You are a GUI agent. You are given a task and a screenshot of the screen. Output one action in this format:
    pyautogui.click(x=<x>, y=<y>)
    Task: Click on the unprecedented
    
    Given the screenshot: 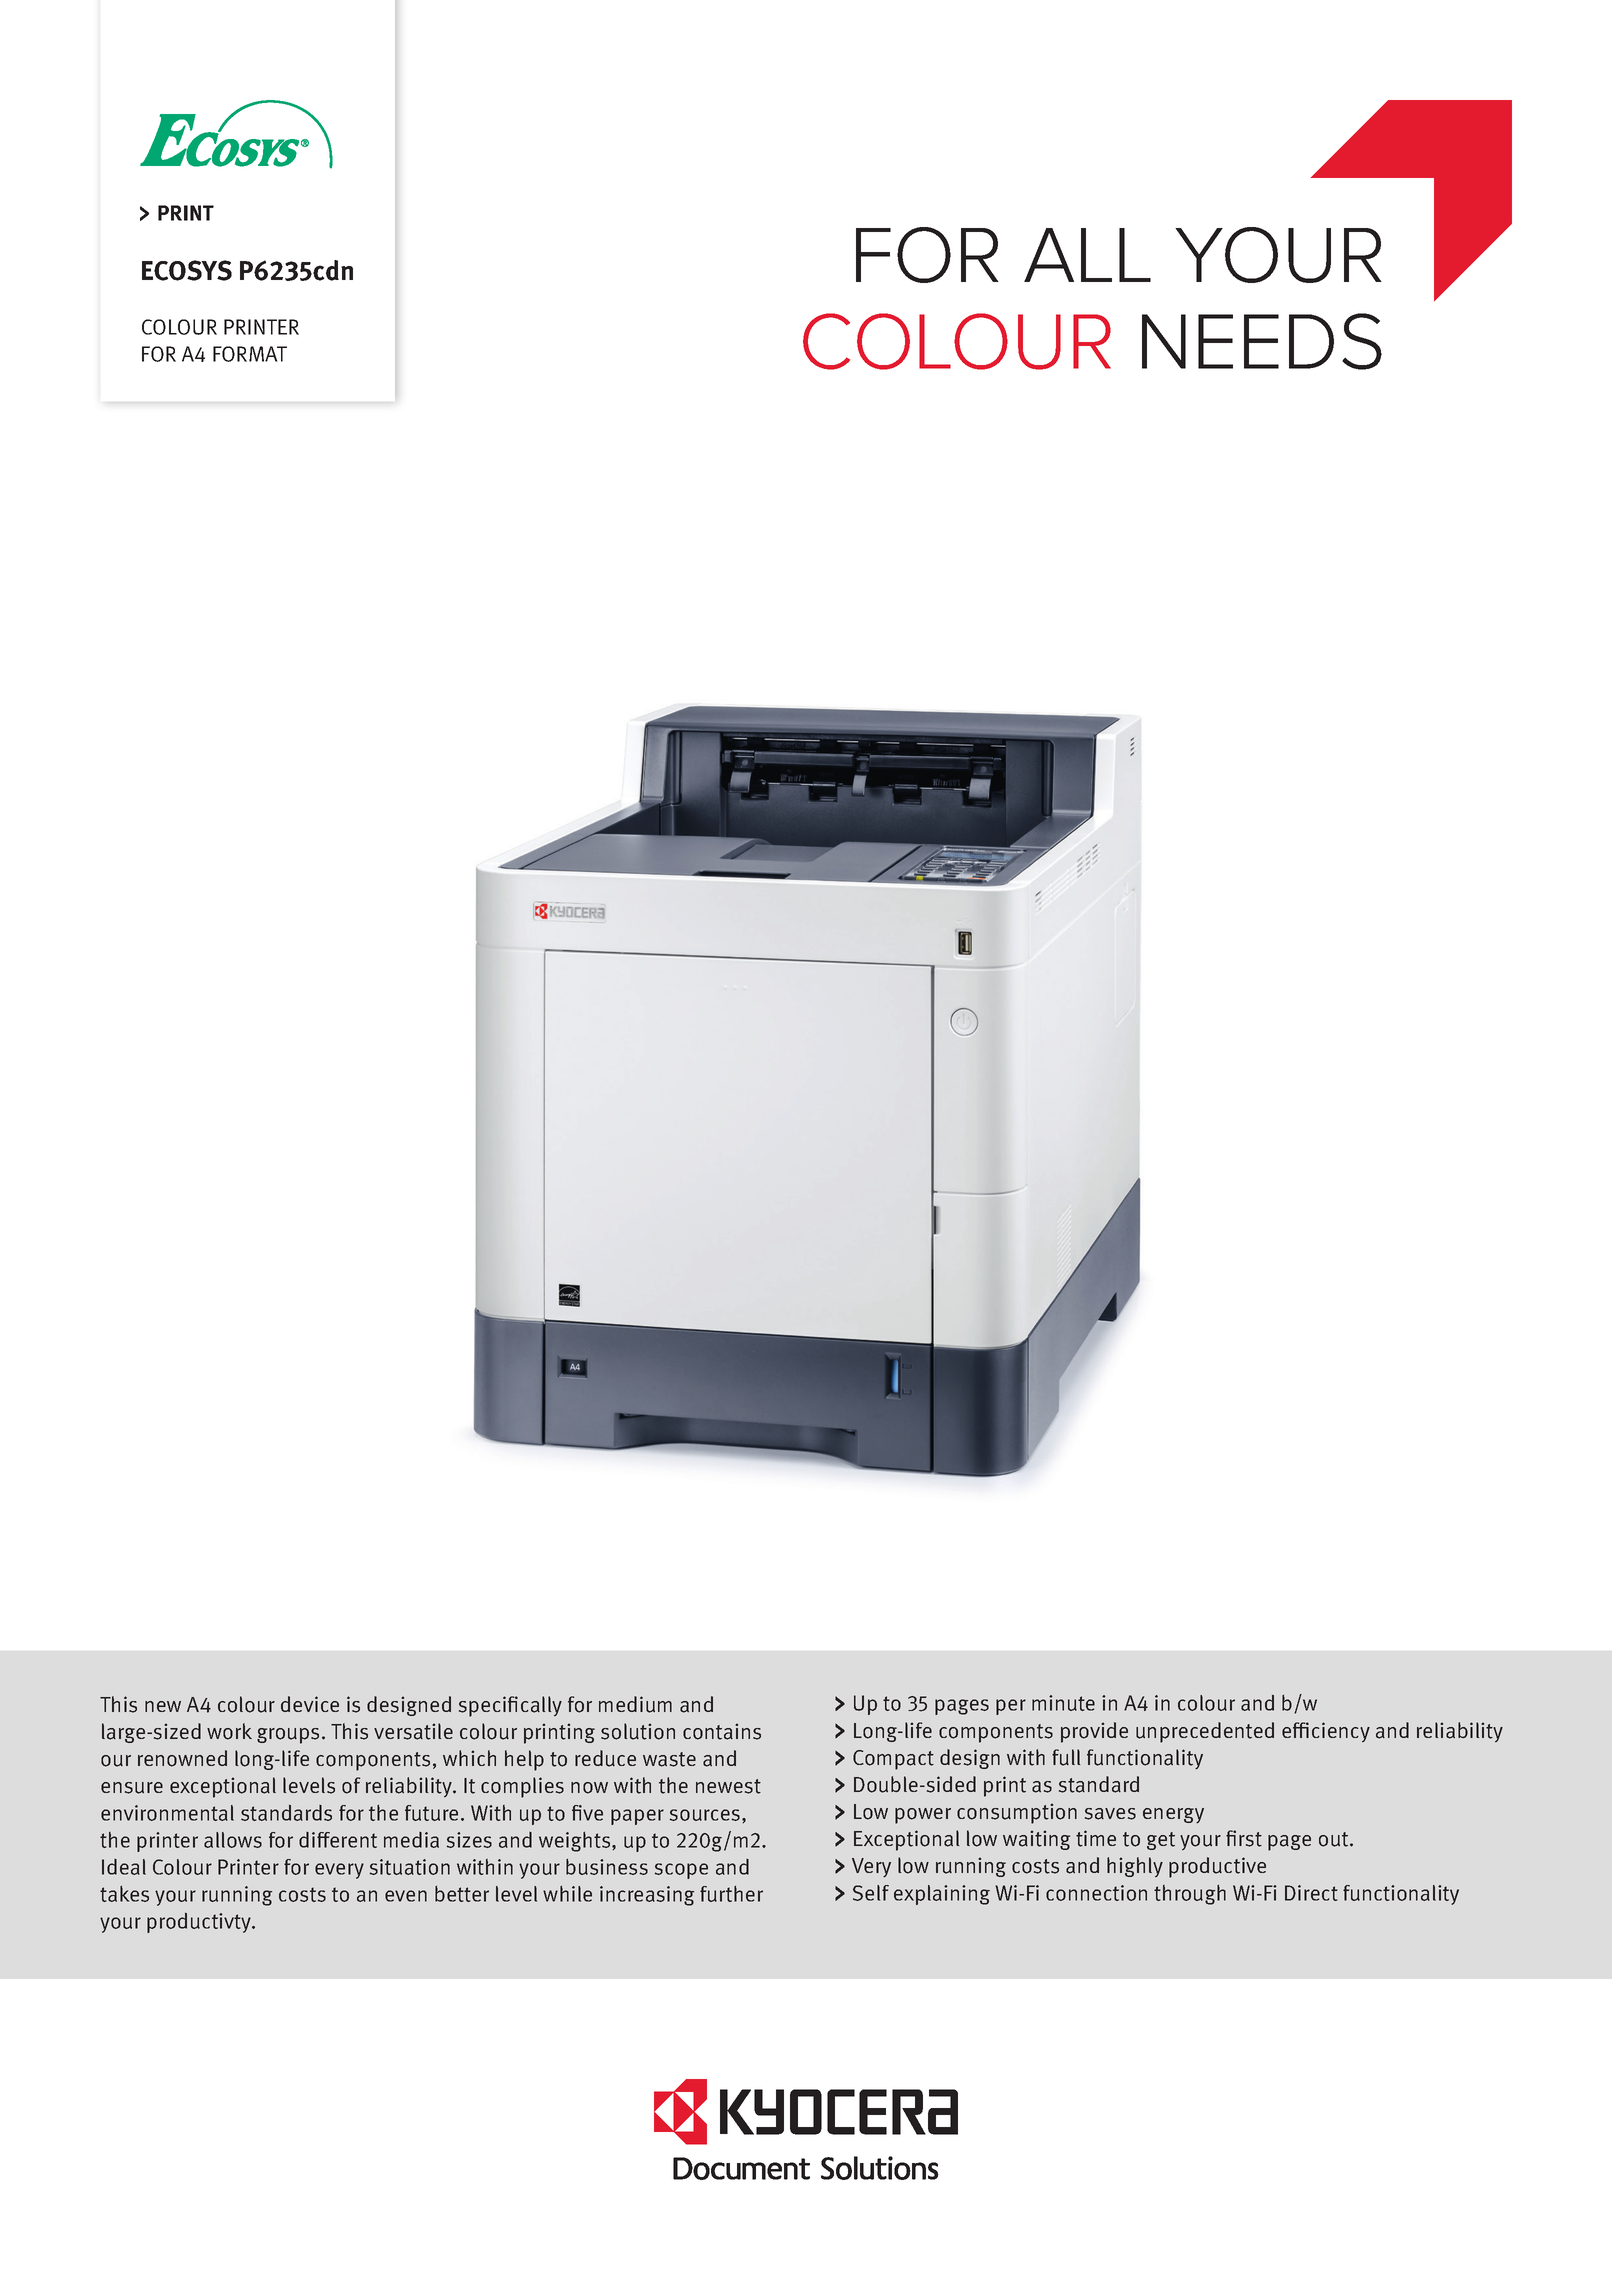 What is the action you would take?
    pyautogui.click(x=1205, y=1732)
